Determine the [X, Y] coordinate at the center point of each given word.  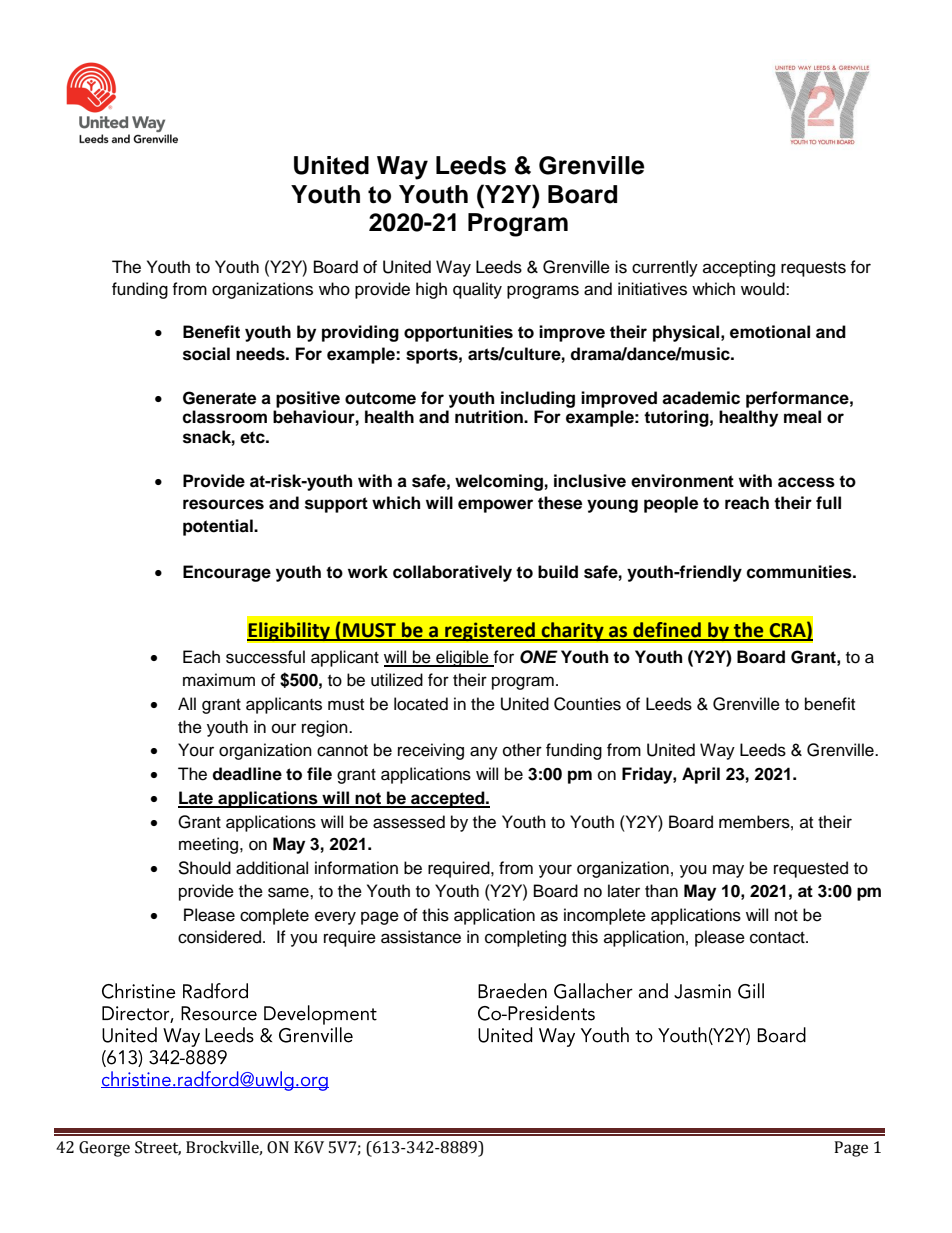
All [187, 703]
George [104, 1149]
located [421, 704]
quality [477, 290]
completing [525, 938]
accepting [739, 268]
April [701, 775]
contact [778, 938]
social [206, 354]
